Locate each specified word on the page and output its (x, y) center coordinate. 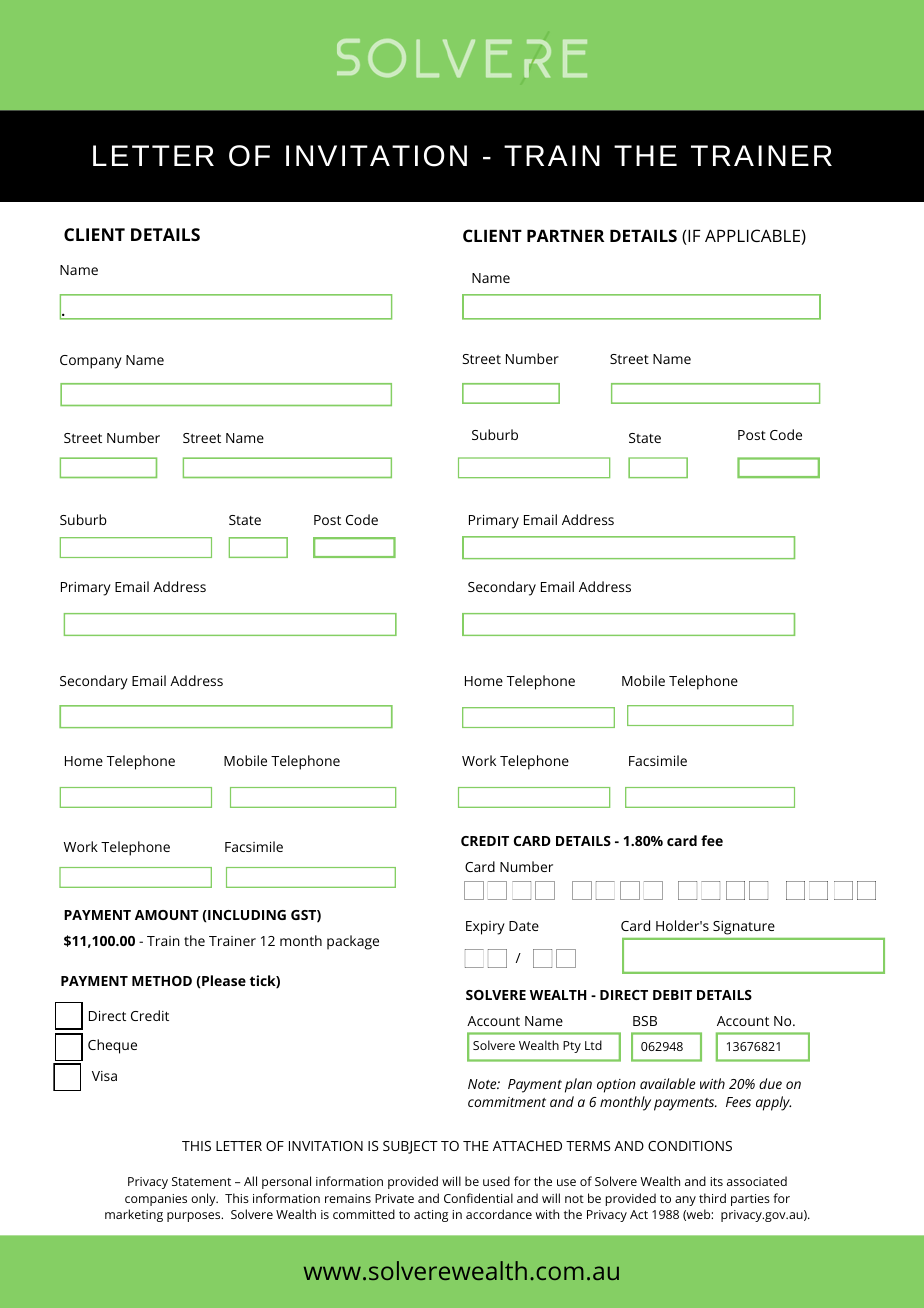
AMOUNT (167, 915)
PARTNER (566, 235)
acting (431, 1216)
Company (91, 362)
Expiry (485, 928)
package (353, 942)
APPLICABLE (752, 235)
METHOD (162, 981)
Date (524, 926)
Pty (572, 1047)
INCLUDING (246, 915)
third (712, 1198)
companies (156, 1200)
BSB (645, 1021)
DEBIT (672, 995)
